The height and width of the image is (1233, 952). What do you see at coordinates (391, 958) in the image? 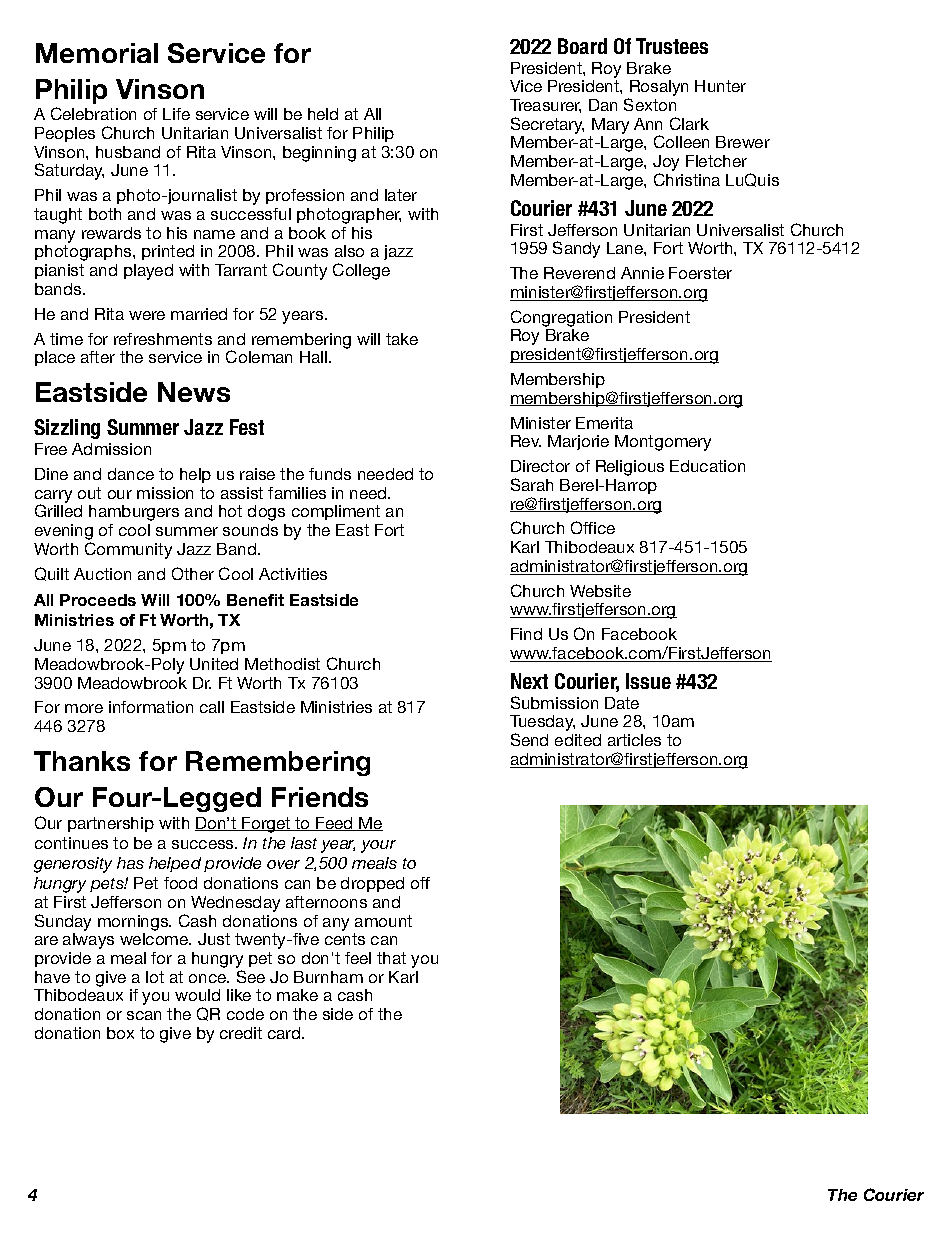
I see `that` at bounding box center [391, 958].
